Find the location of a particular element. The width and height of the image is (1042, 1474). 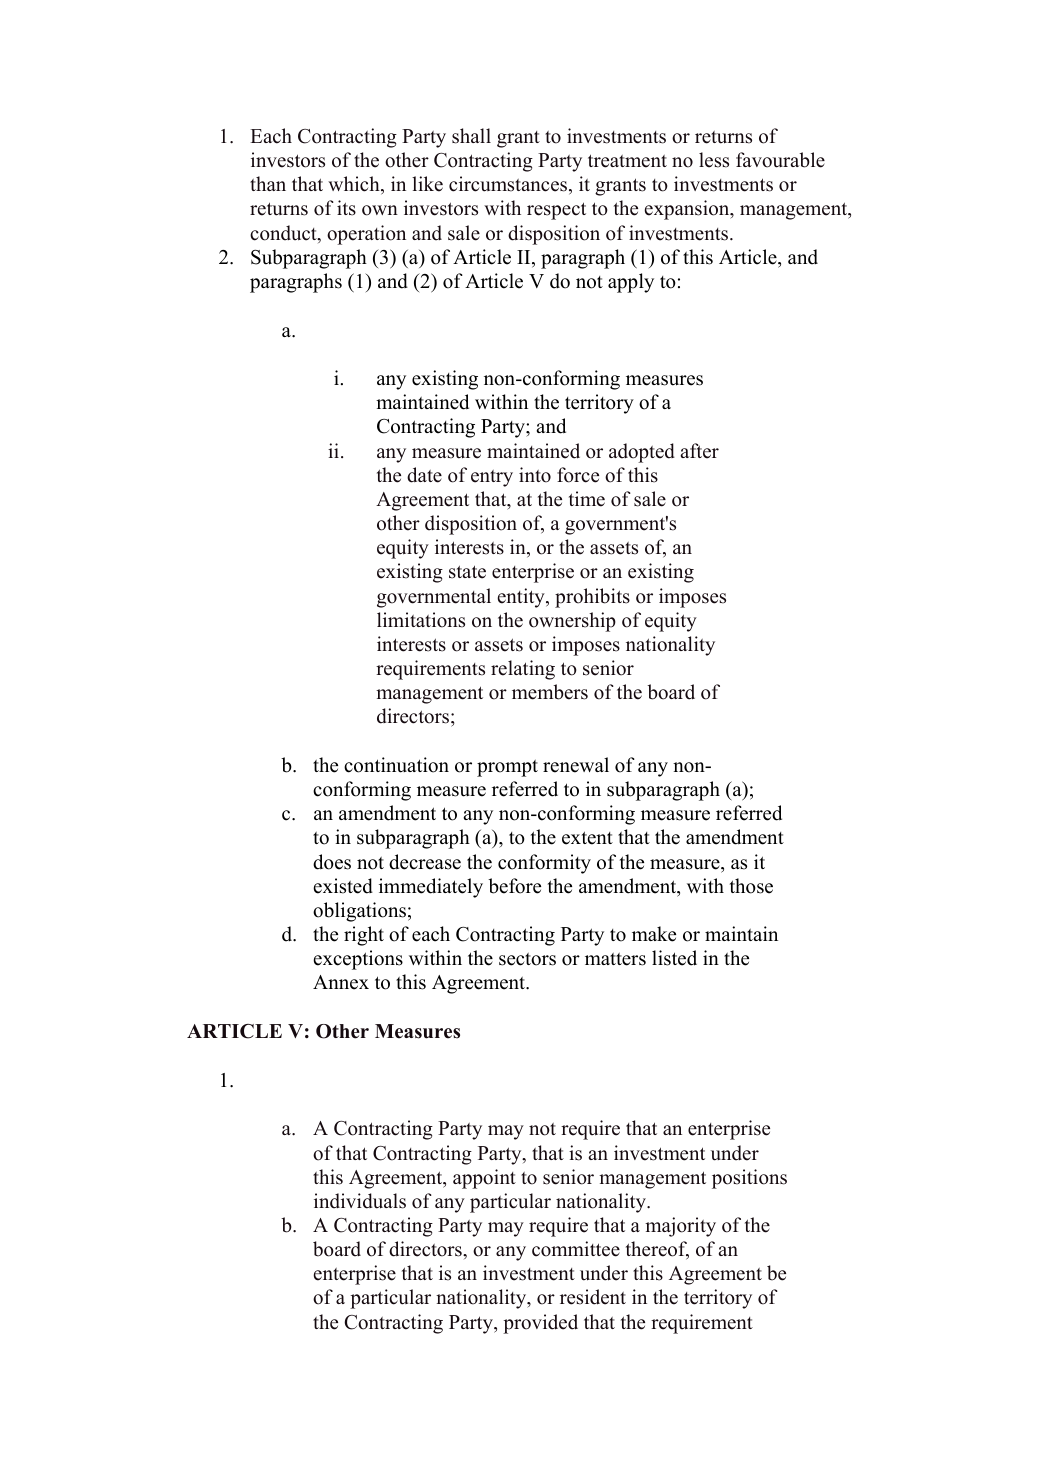

less is located at coordinates (714, 160).
